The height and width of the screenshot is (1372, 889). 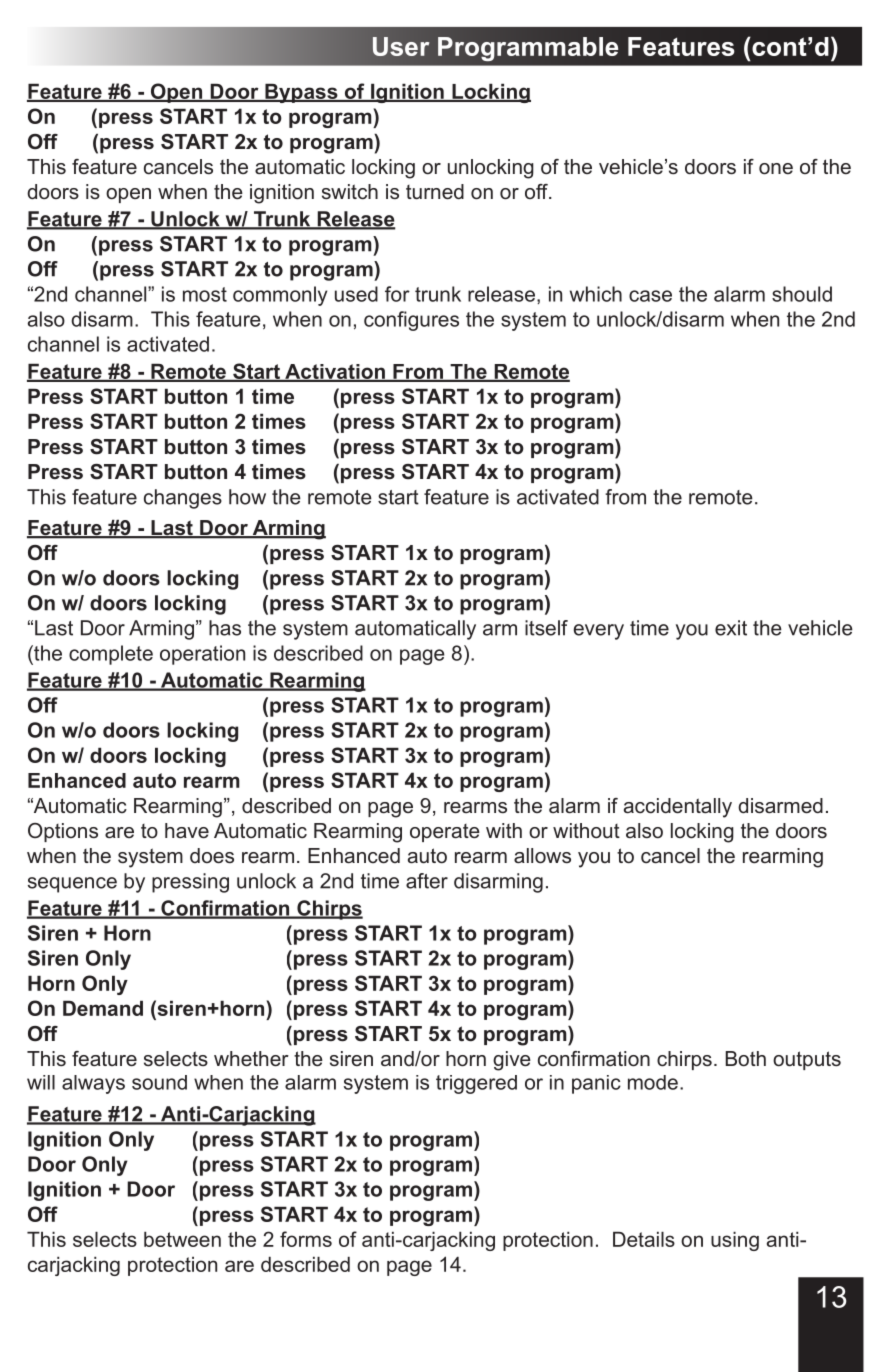 What do you see at coordinates (401, 46) in the screenshot?
I see `User` at bounding box center [401, 46].
